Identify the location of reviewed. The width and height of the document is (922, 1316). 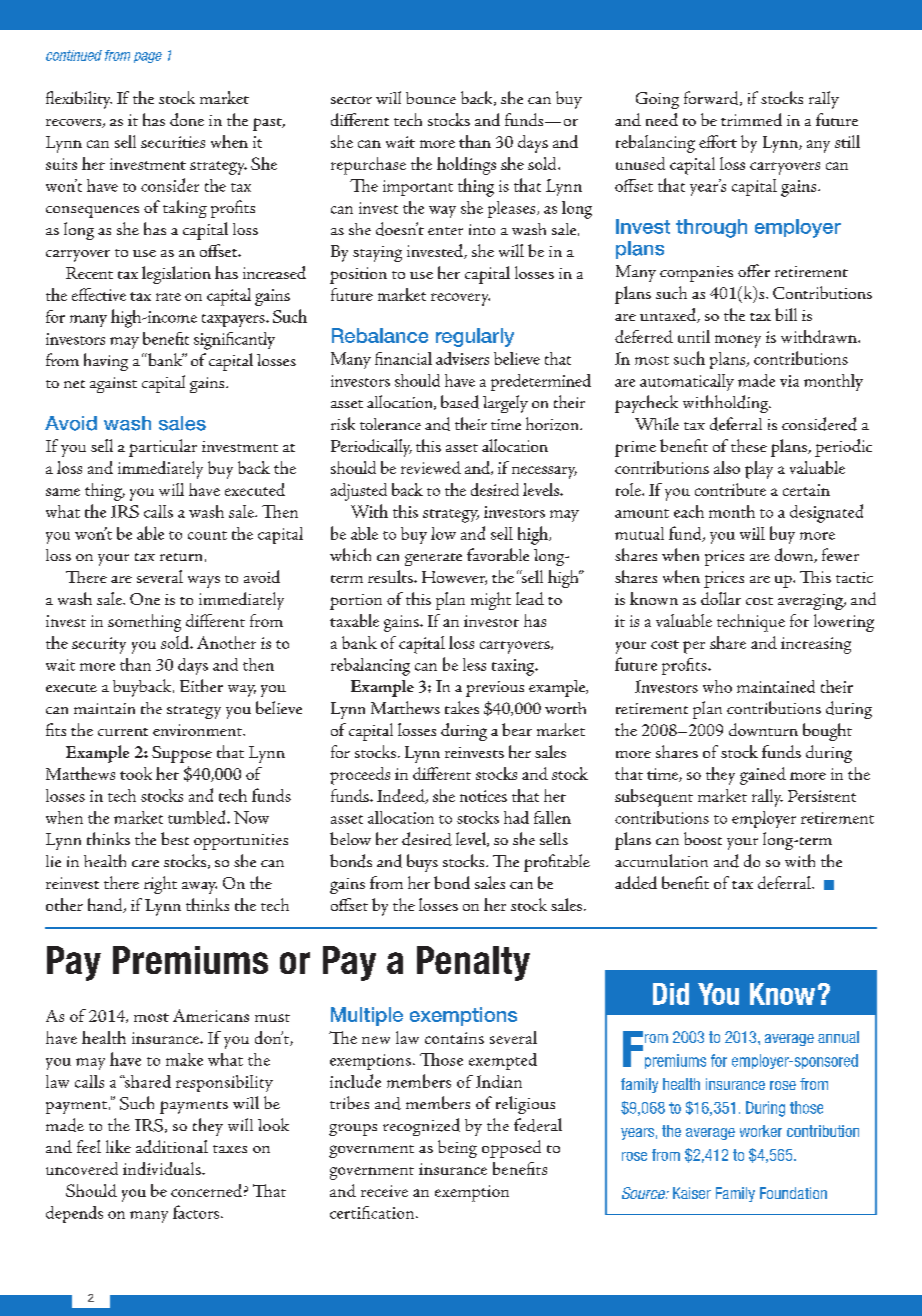
(431, 467).
